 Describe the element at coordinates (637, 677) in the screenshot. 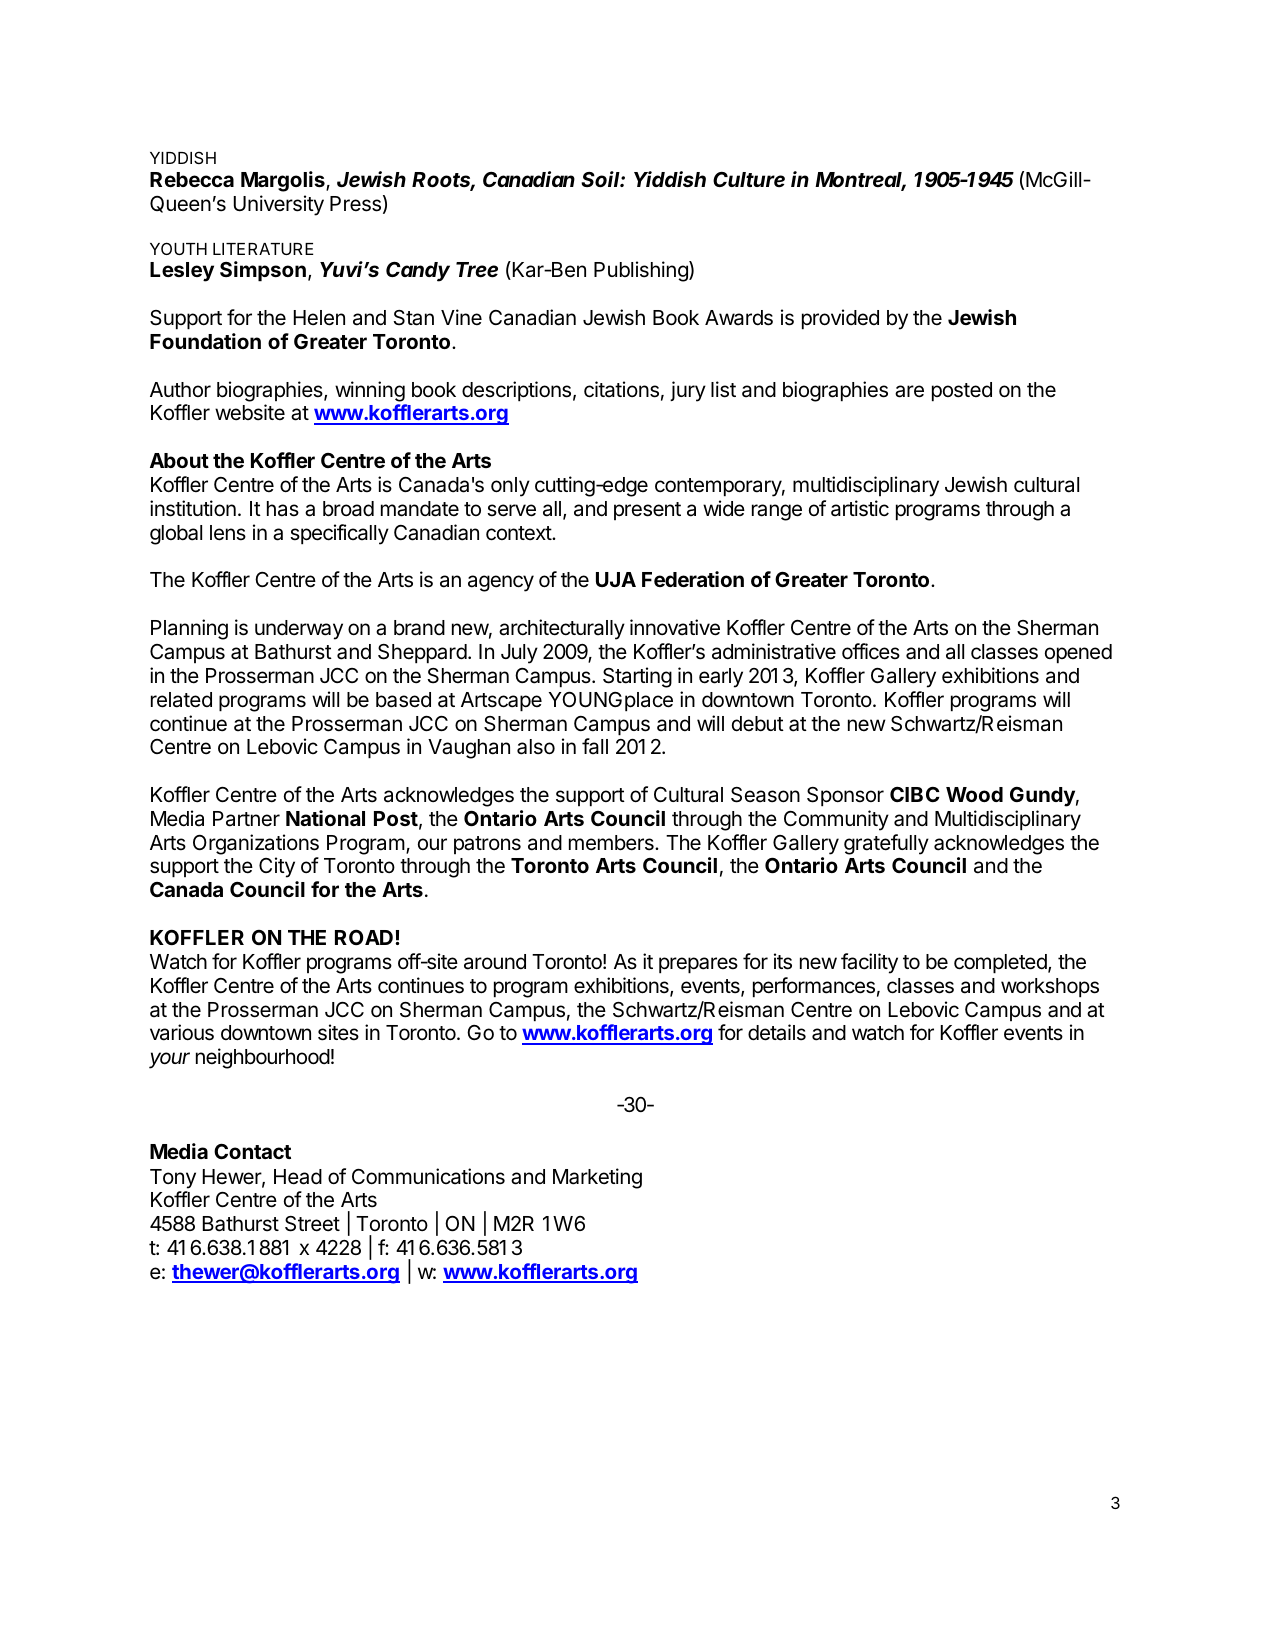

I see `Starting` at that location.
